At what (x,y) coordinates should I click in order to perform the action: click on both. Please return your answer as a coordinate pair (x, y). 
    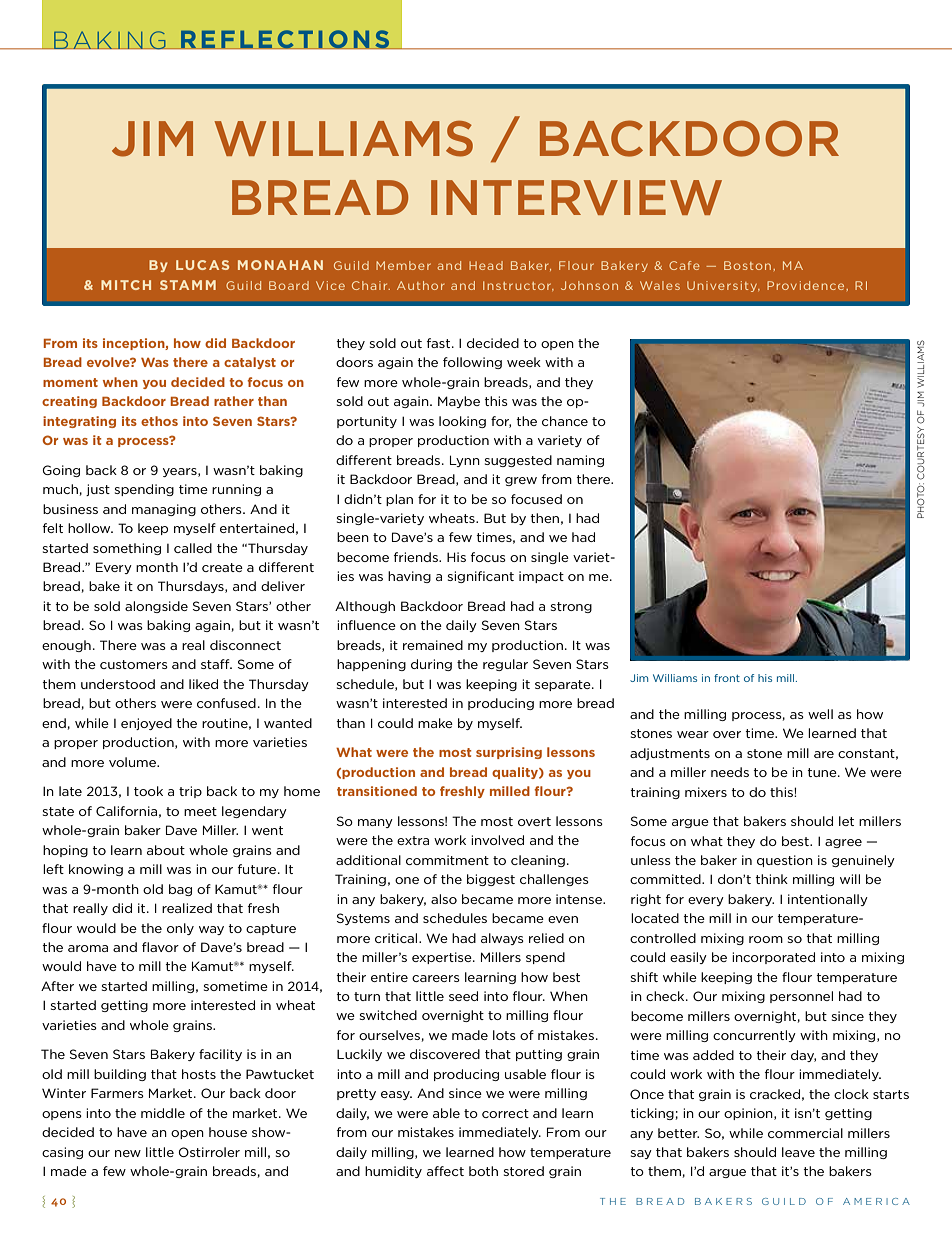
    Looking at the image, I should click on (483, 1171).
